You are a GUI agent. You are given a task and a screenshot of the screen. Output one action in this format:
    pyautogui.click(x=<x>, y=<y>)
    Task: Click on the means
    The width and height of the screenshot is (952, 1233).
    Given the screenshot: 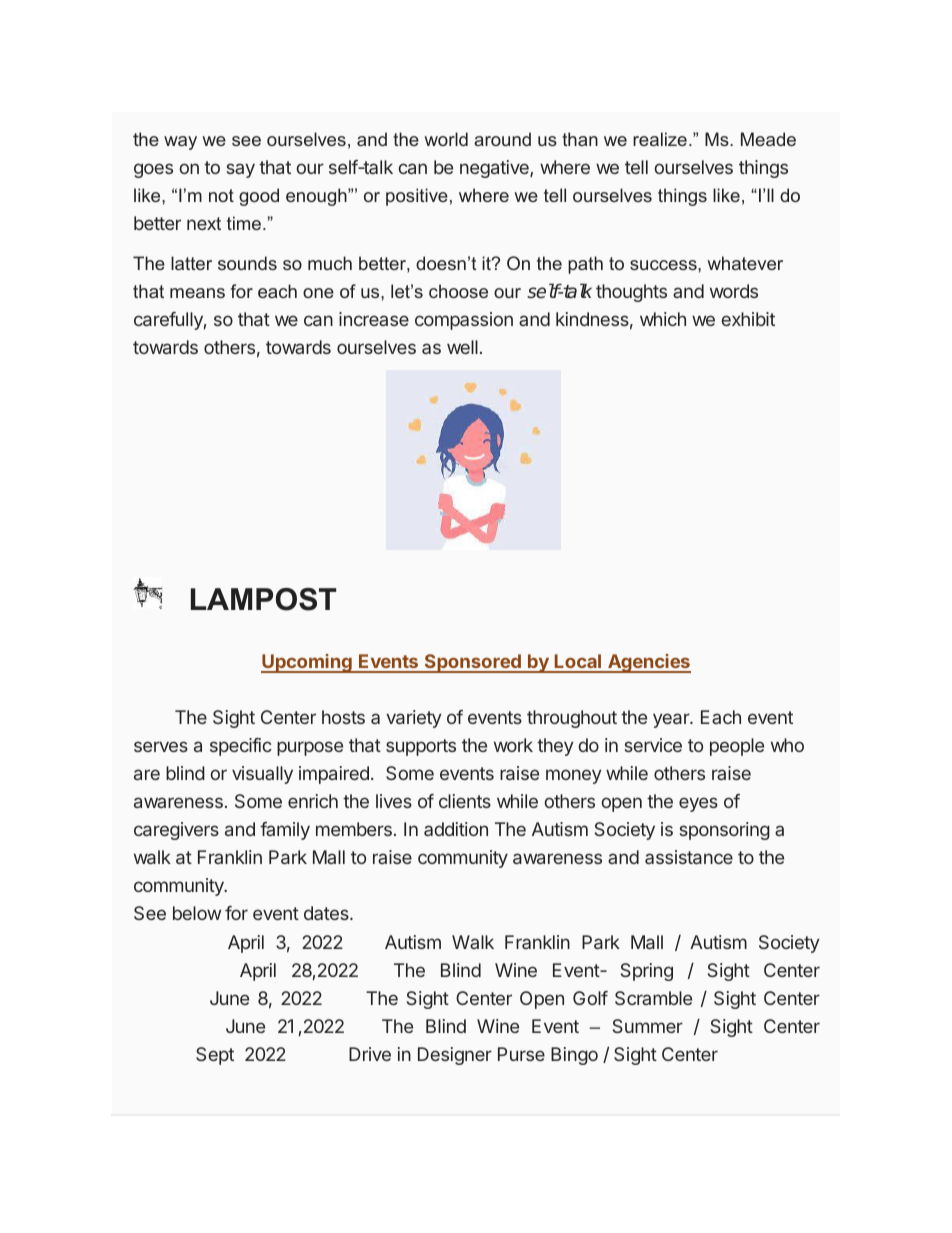 What is the action you would take?
    pyautogui.click(x=197, y=293)
